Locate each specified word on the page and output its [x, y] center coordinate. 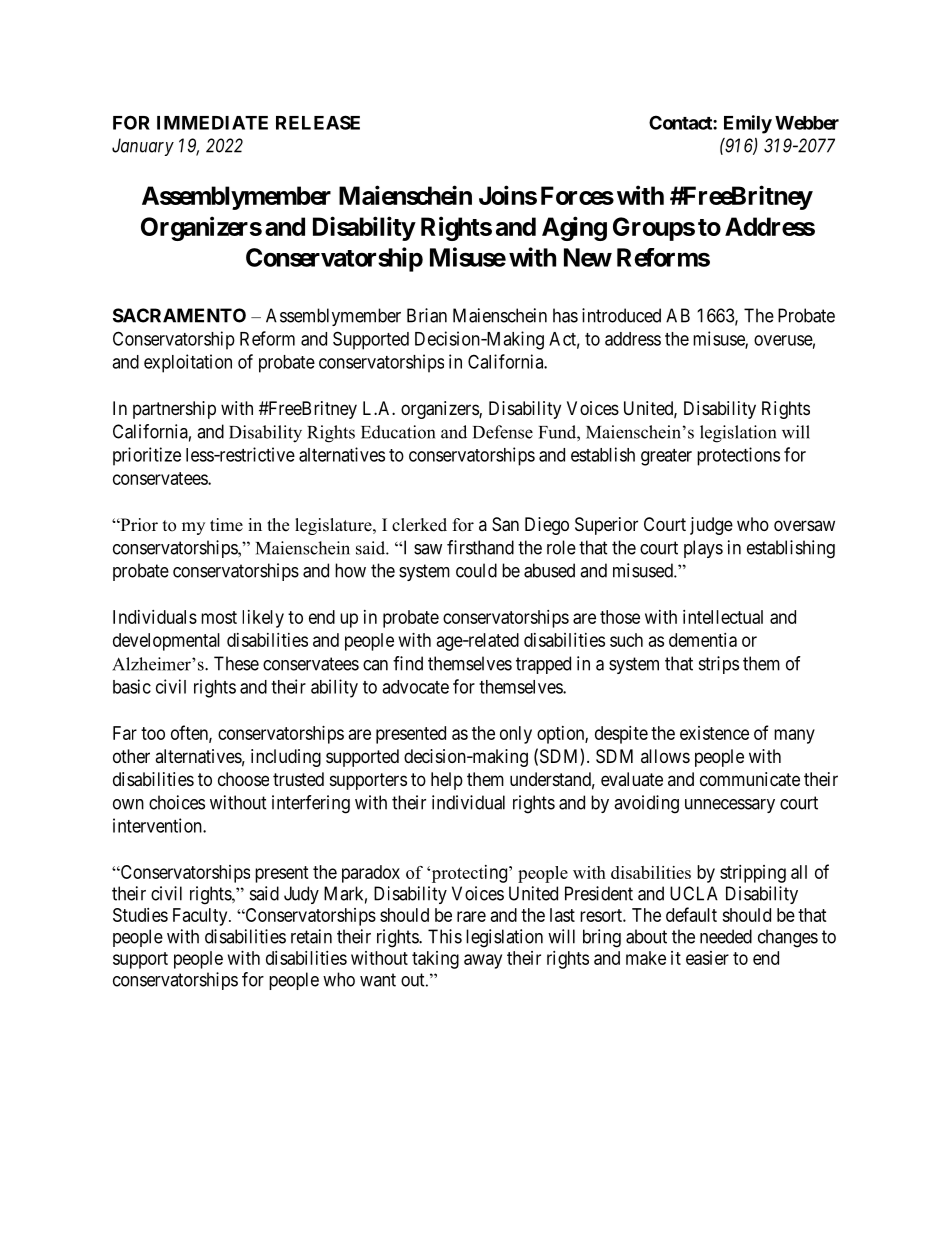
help [447, 781]
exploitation [188, 363]
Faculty [201, 917]
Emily [748, 124]
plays [703, 549]
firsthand [480, 547]
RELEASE [318, 122]
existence [714, 733]
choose [243, 779]
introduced [621, 315]
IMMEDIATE [212, 123]
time [226, 525]
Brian [427, 315]
